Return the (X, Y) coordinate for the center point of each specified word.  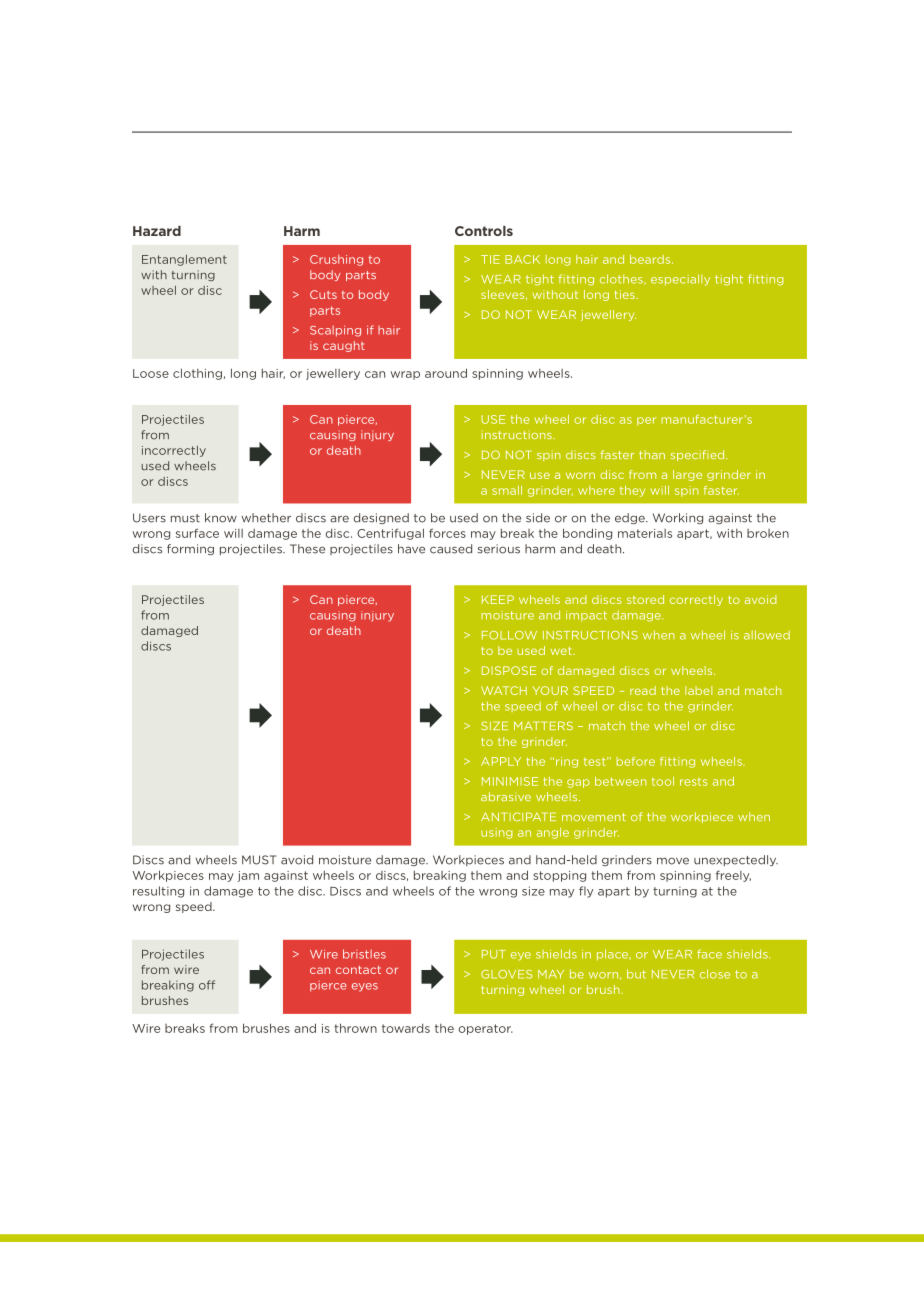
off (207, 985)
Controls (484, 231)
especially (680, 280)
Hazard (157, 231)
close (715, 974)
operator (485, 1029)
